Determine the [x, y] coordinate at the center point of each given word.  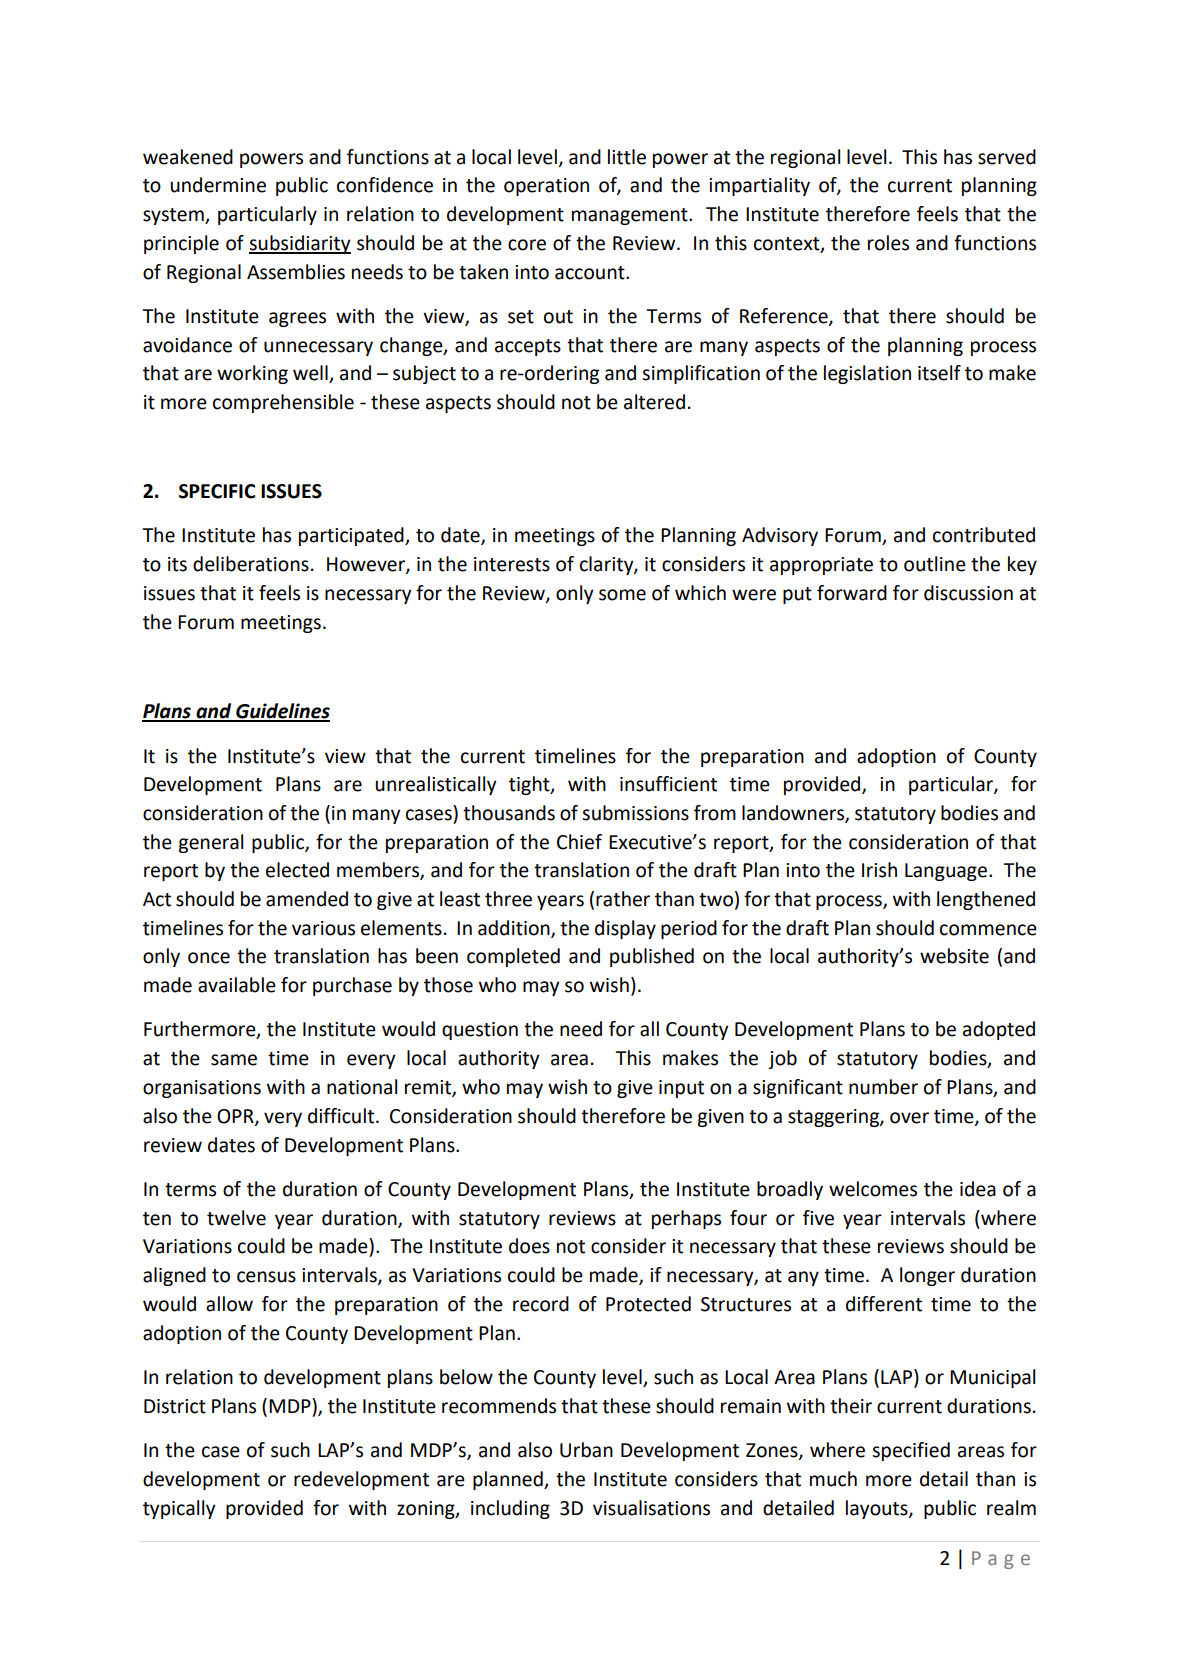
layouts [878, 1509]
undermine [218, 185]
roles [888, 243]
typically [179, 1509]
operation [546, 187]
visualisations [651, 1508]
